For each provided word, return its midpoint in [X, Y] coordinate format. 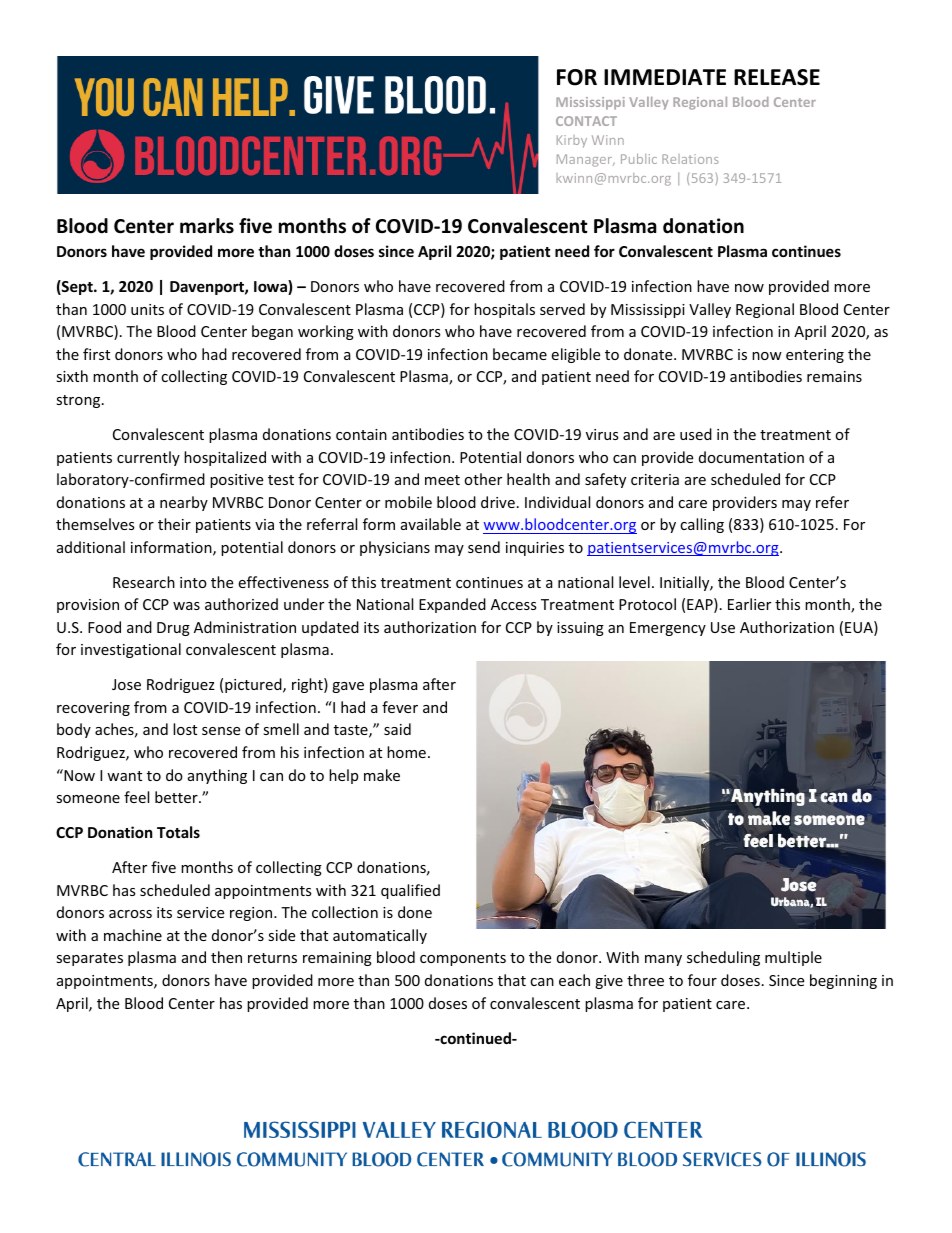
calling [702, 525]
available [431, 524]
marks [207, 226]
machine [133, 935]
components [463, 959]
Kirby [572, 141]
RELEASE [777, 77]
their [174, 524]
